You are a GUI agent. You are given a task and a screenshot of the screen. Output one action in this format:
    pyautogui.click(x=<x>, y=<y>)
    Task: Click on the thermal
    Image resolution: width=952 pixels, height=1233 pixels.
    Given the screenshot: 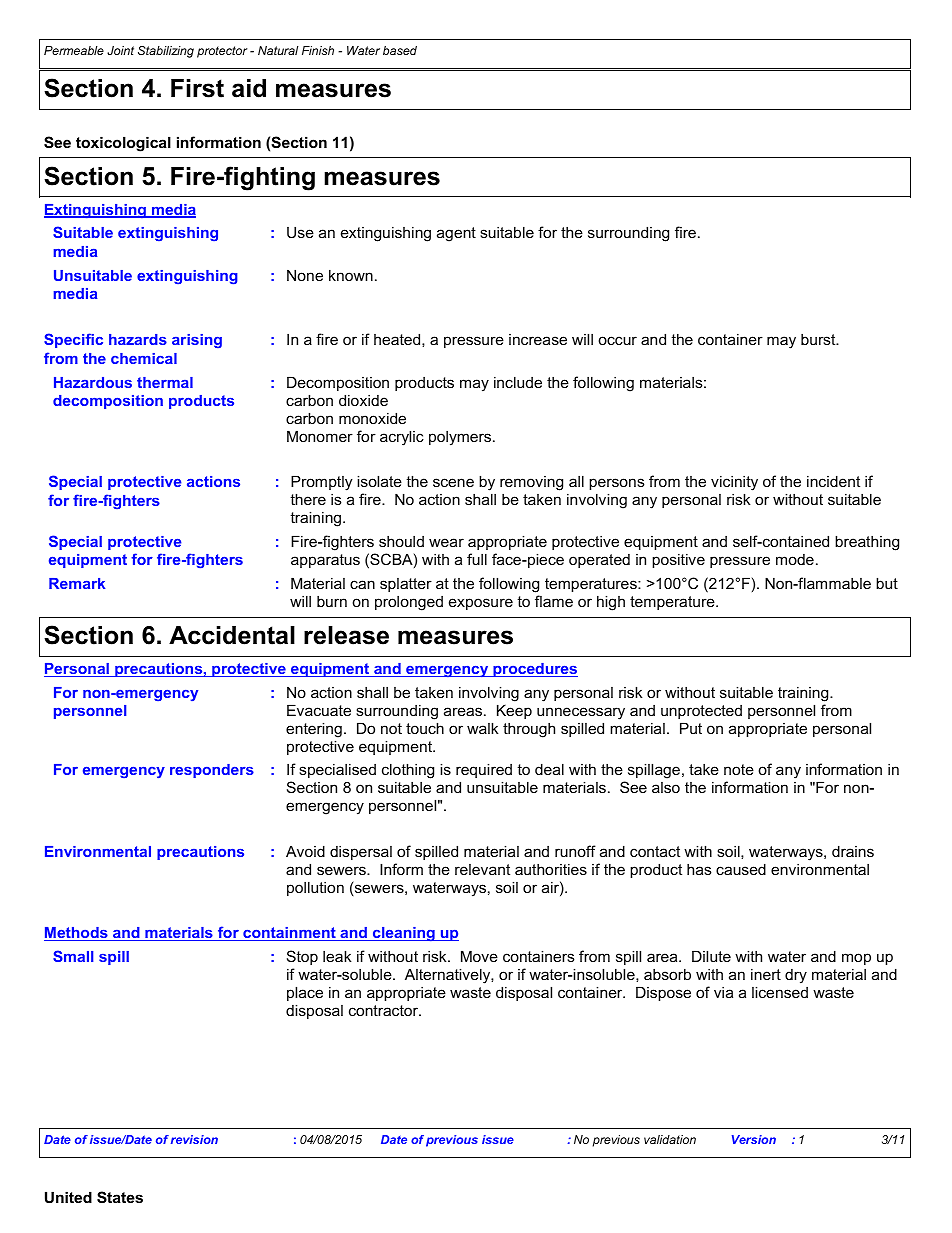 What is the action you would take?
    pyautogui.click(x=165, y=382)
